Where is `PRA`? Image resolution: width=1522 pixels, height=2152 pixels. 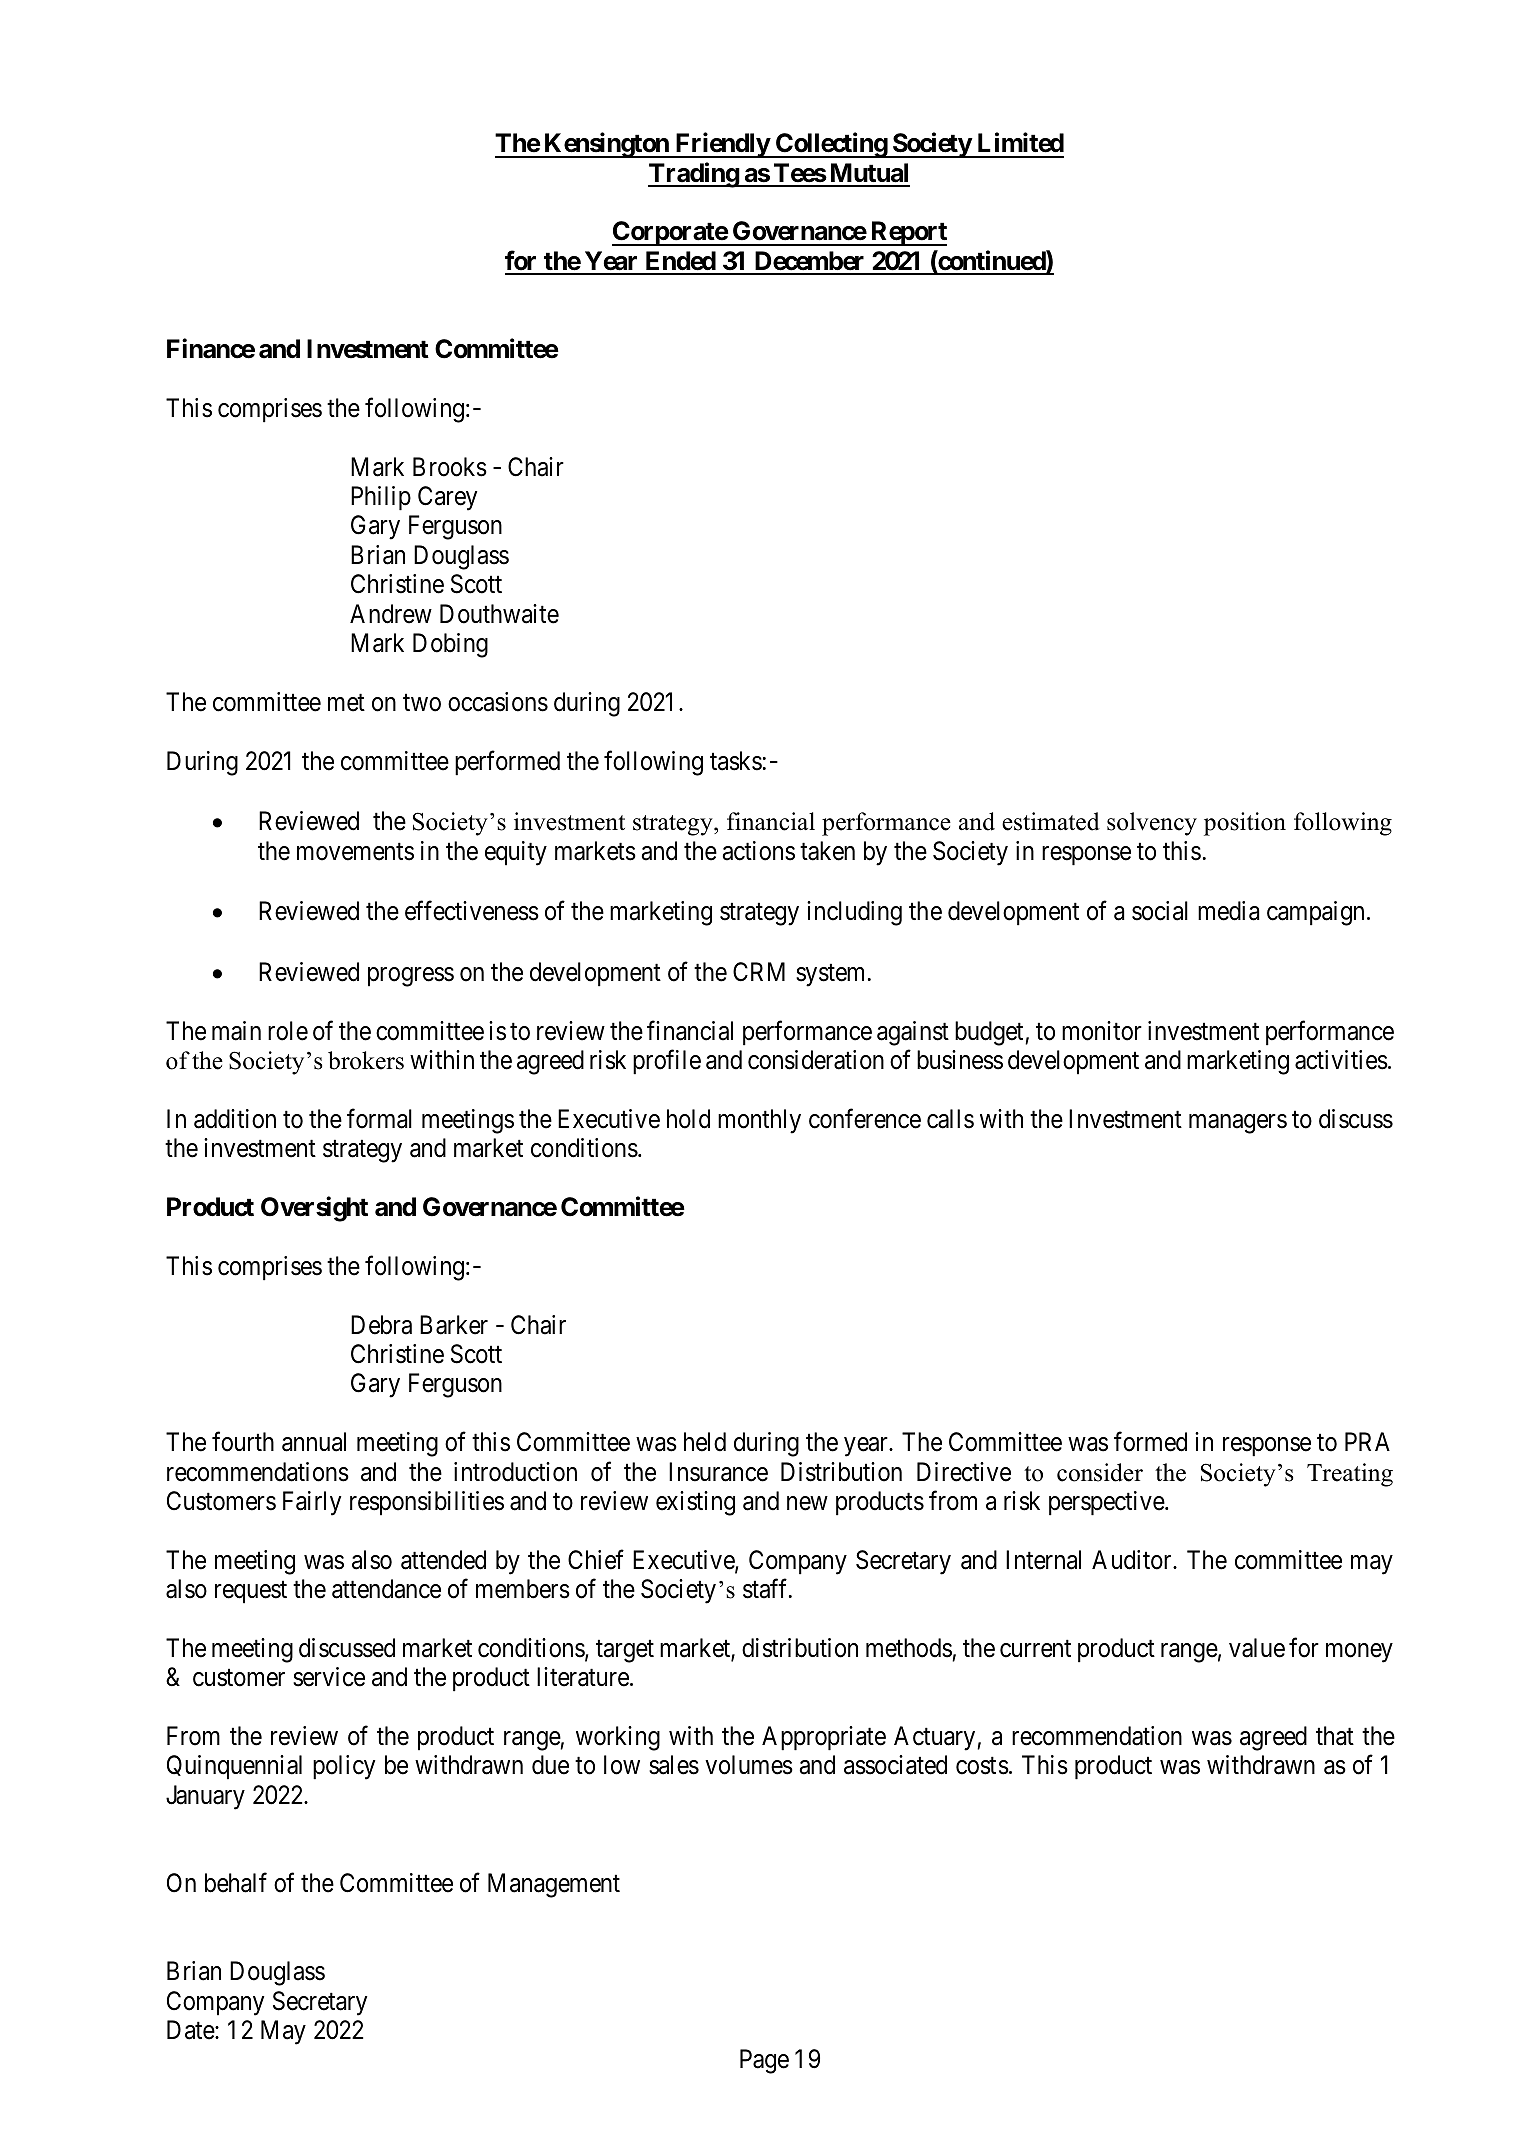
PRA is located at coordinates (1367, 1441).
